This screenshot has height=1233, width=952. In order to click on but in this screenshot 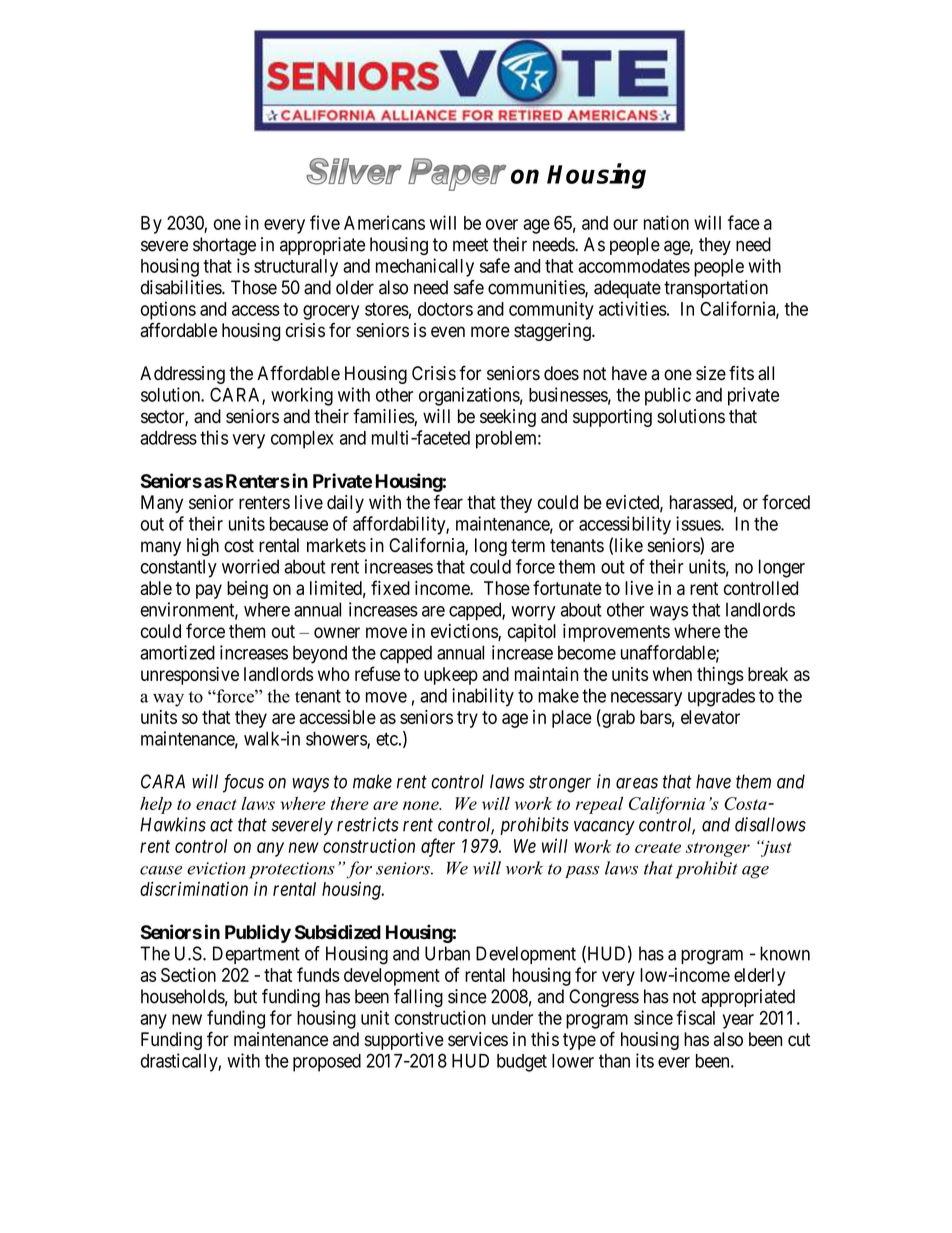, I will do `click(245, 996)`.
